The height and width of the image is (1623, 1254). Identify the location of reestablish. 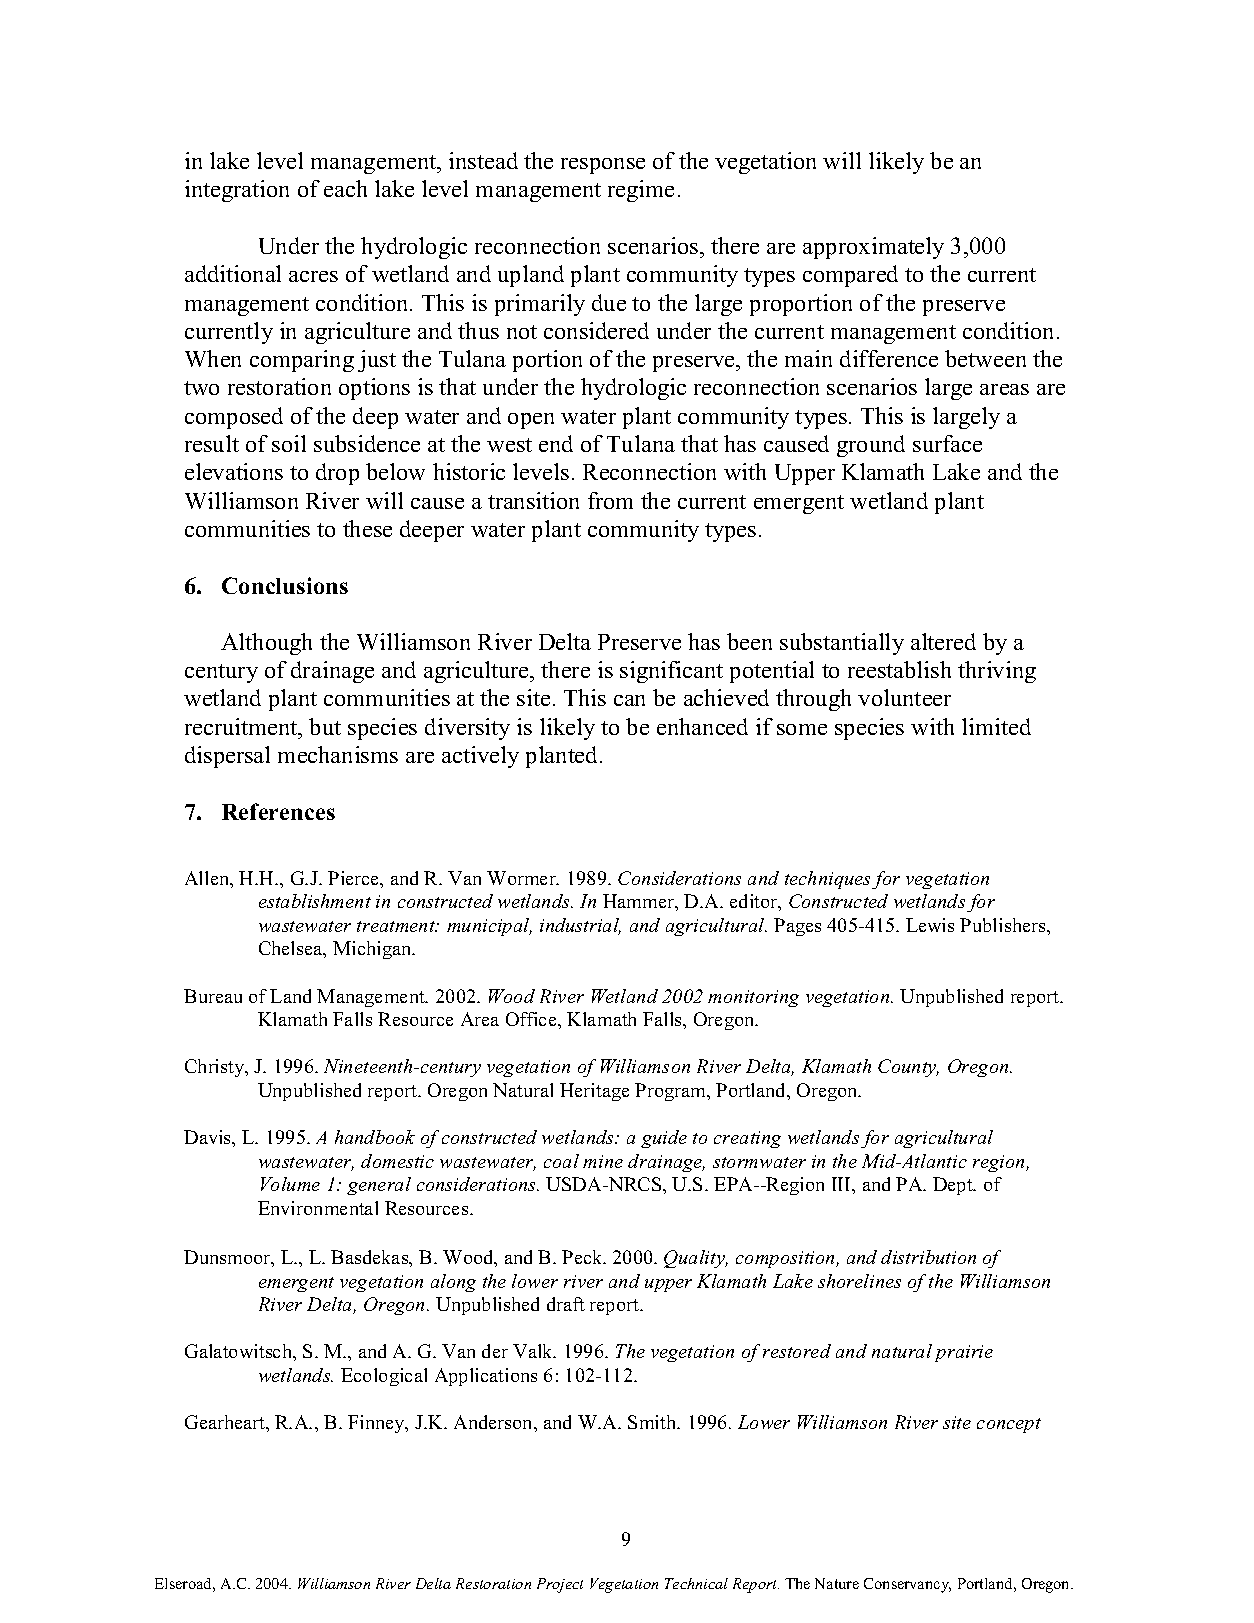
(899, 669).
